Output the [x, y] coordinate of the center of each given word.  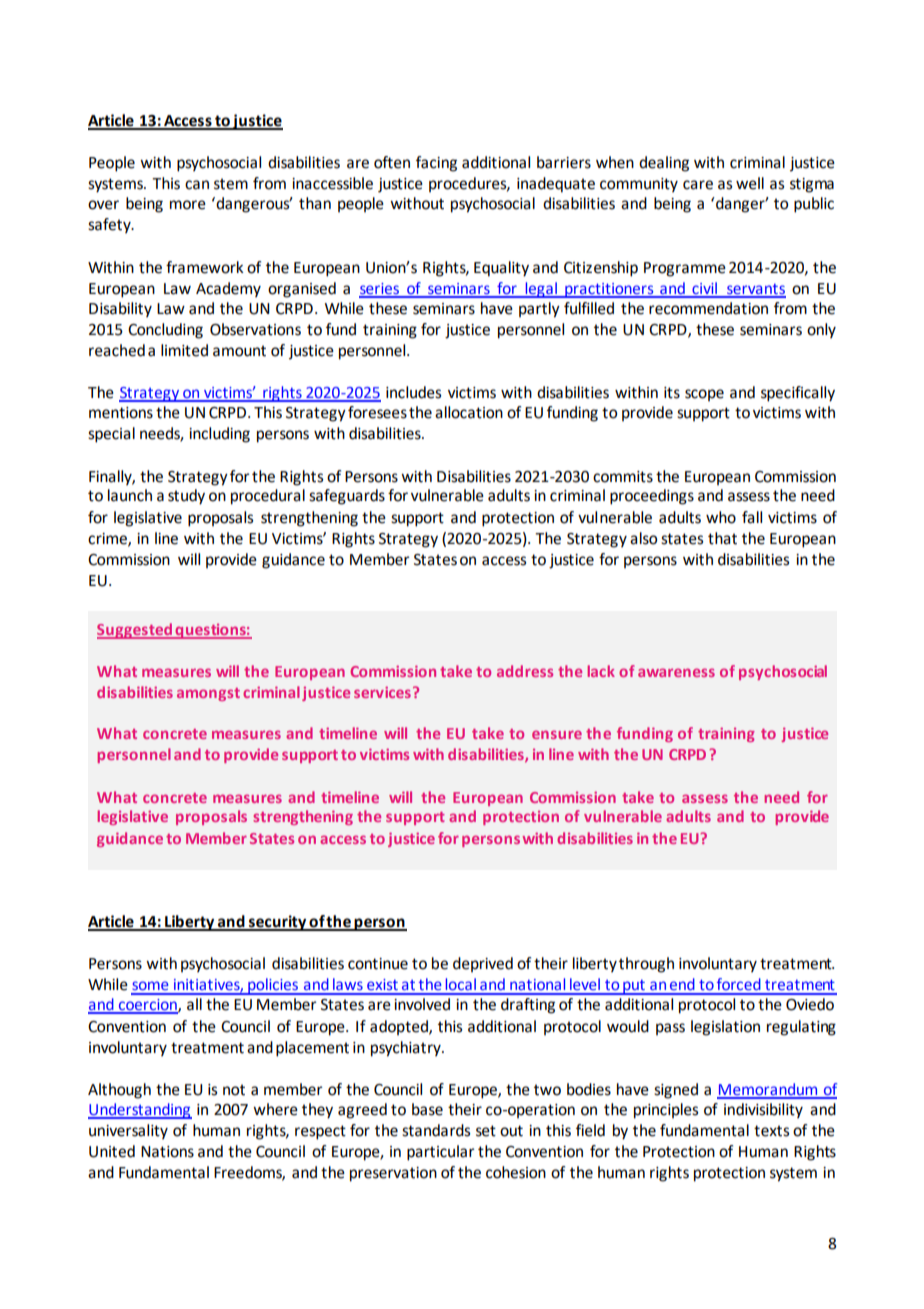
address [525, 671]
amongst [208, 694]
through [646, 965]
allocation [469, 412]
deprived [483, 964]
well [750, 183]
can [197, 185]
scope [704, 395]
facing [436, 164]
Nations [167, 1152]
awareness [676, 672]
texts [771, 1131]
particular [441, 1153]
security [277, 923]
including [219, 435]
